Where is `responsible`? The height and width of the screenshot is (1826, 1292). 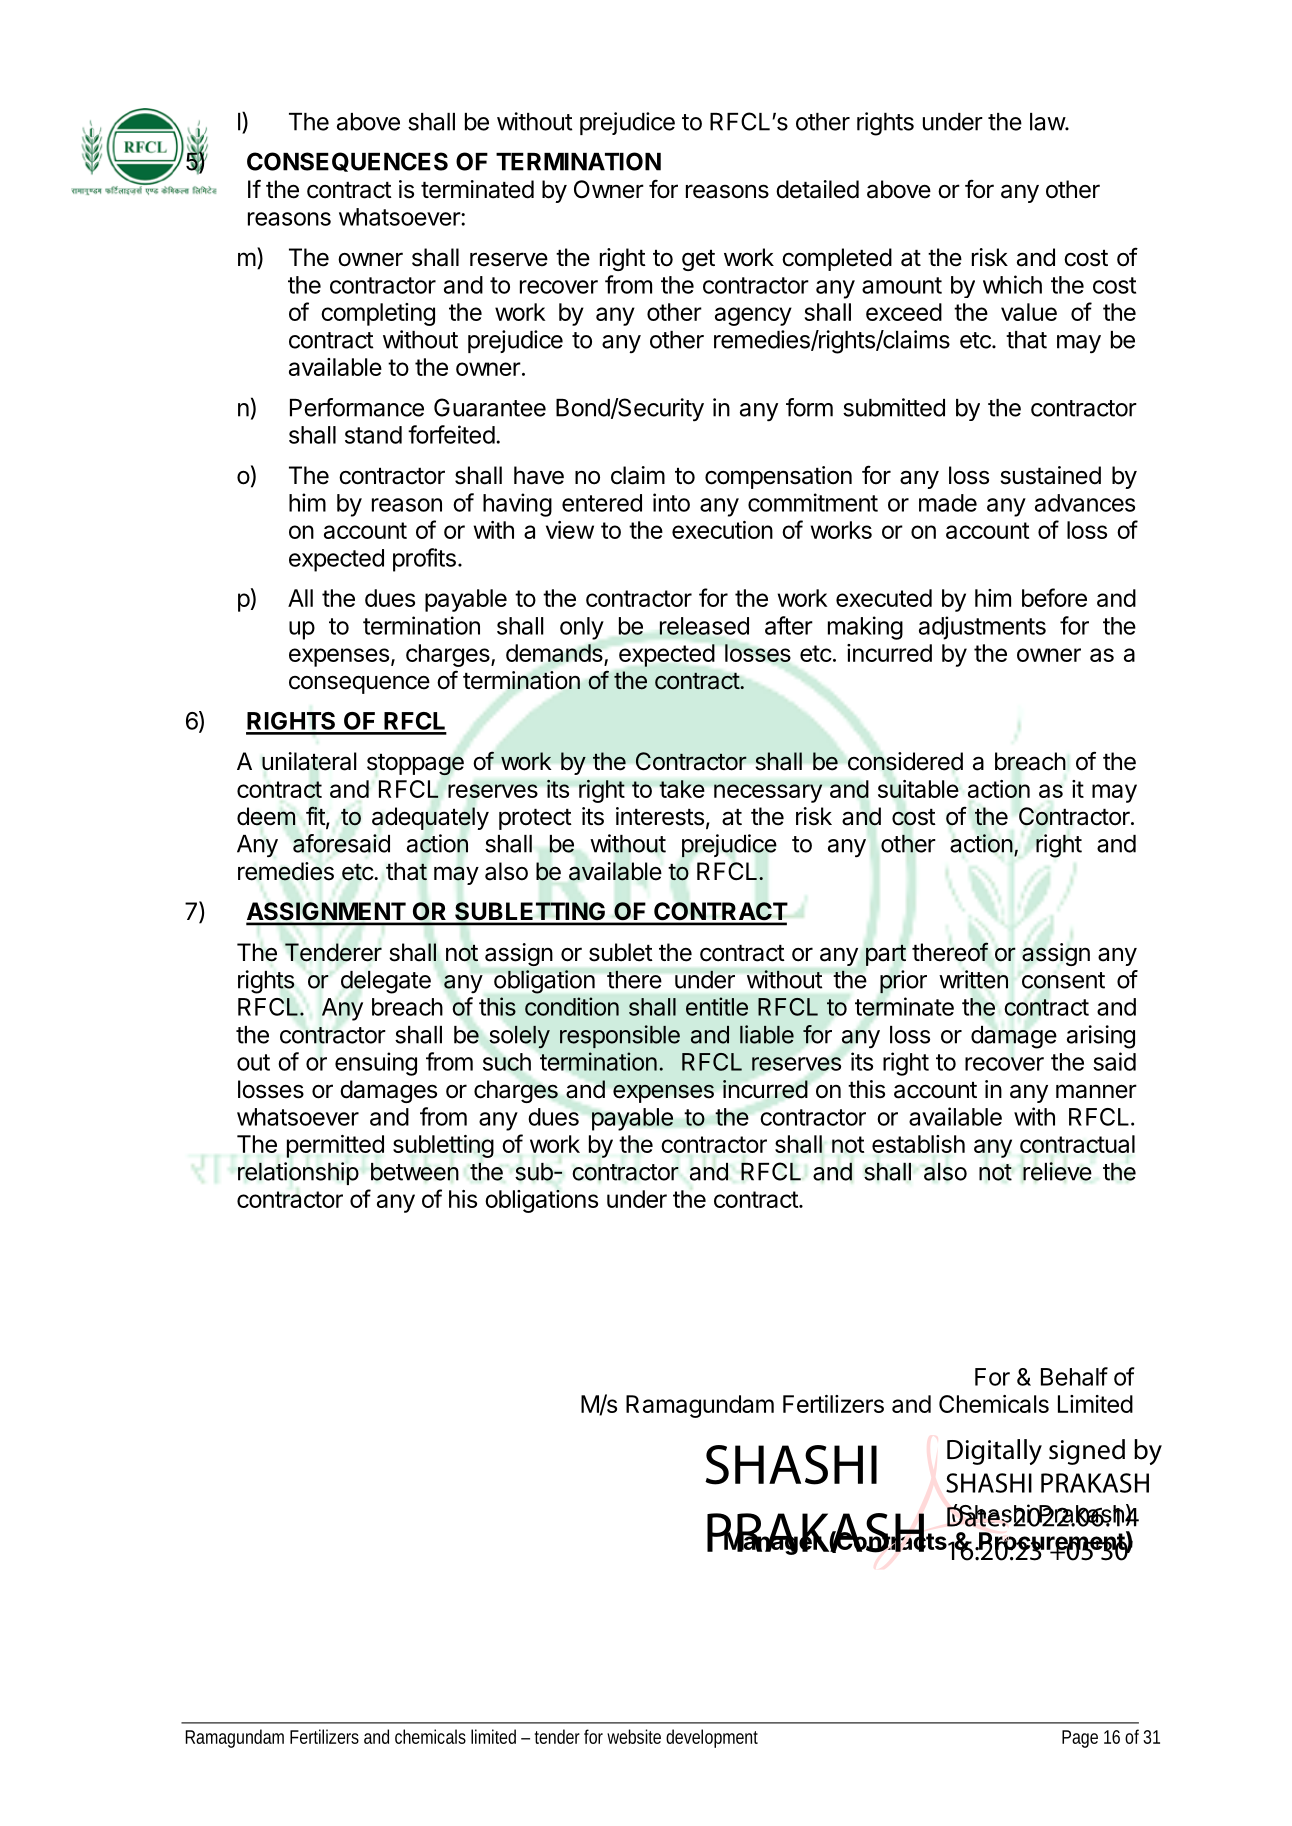 responsible is located at coordinates (620, 1036).
